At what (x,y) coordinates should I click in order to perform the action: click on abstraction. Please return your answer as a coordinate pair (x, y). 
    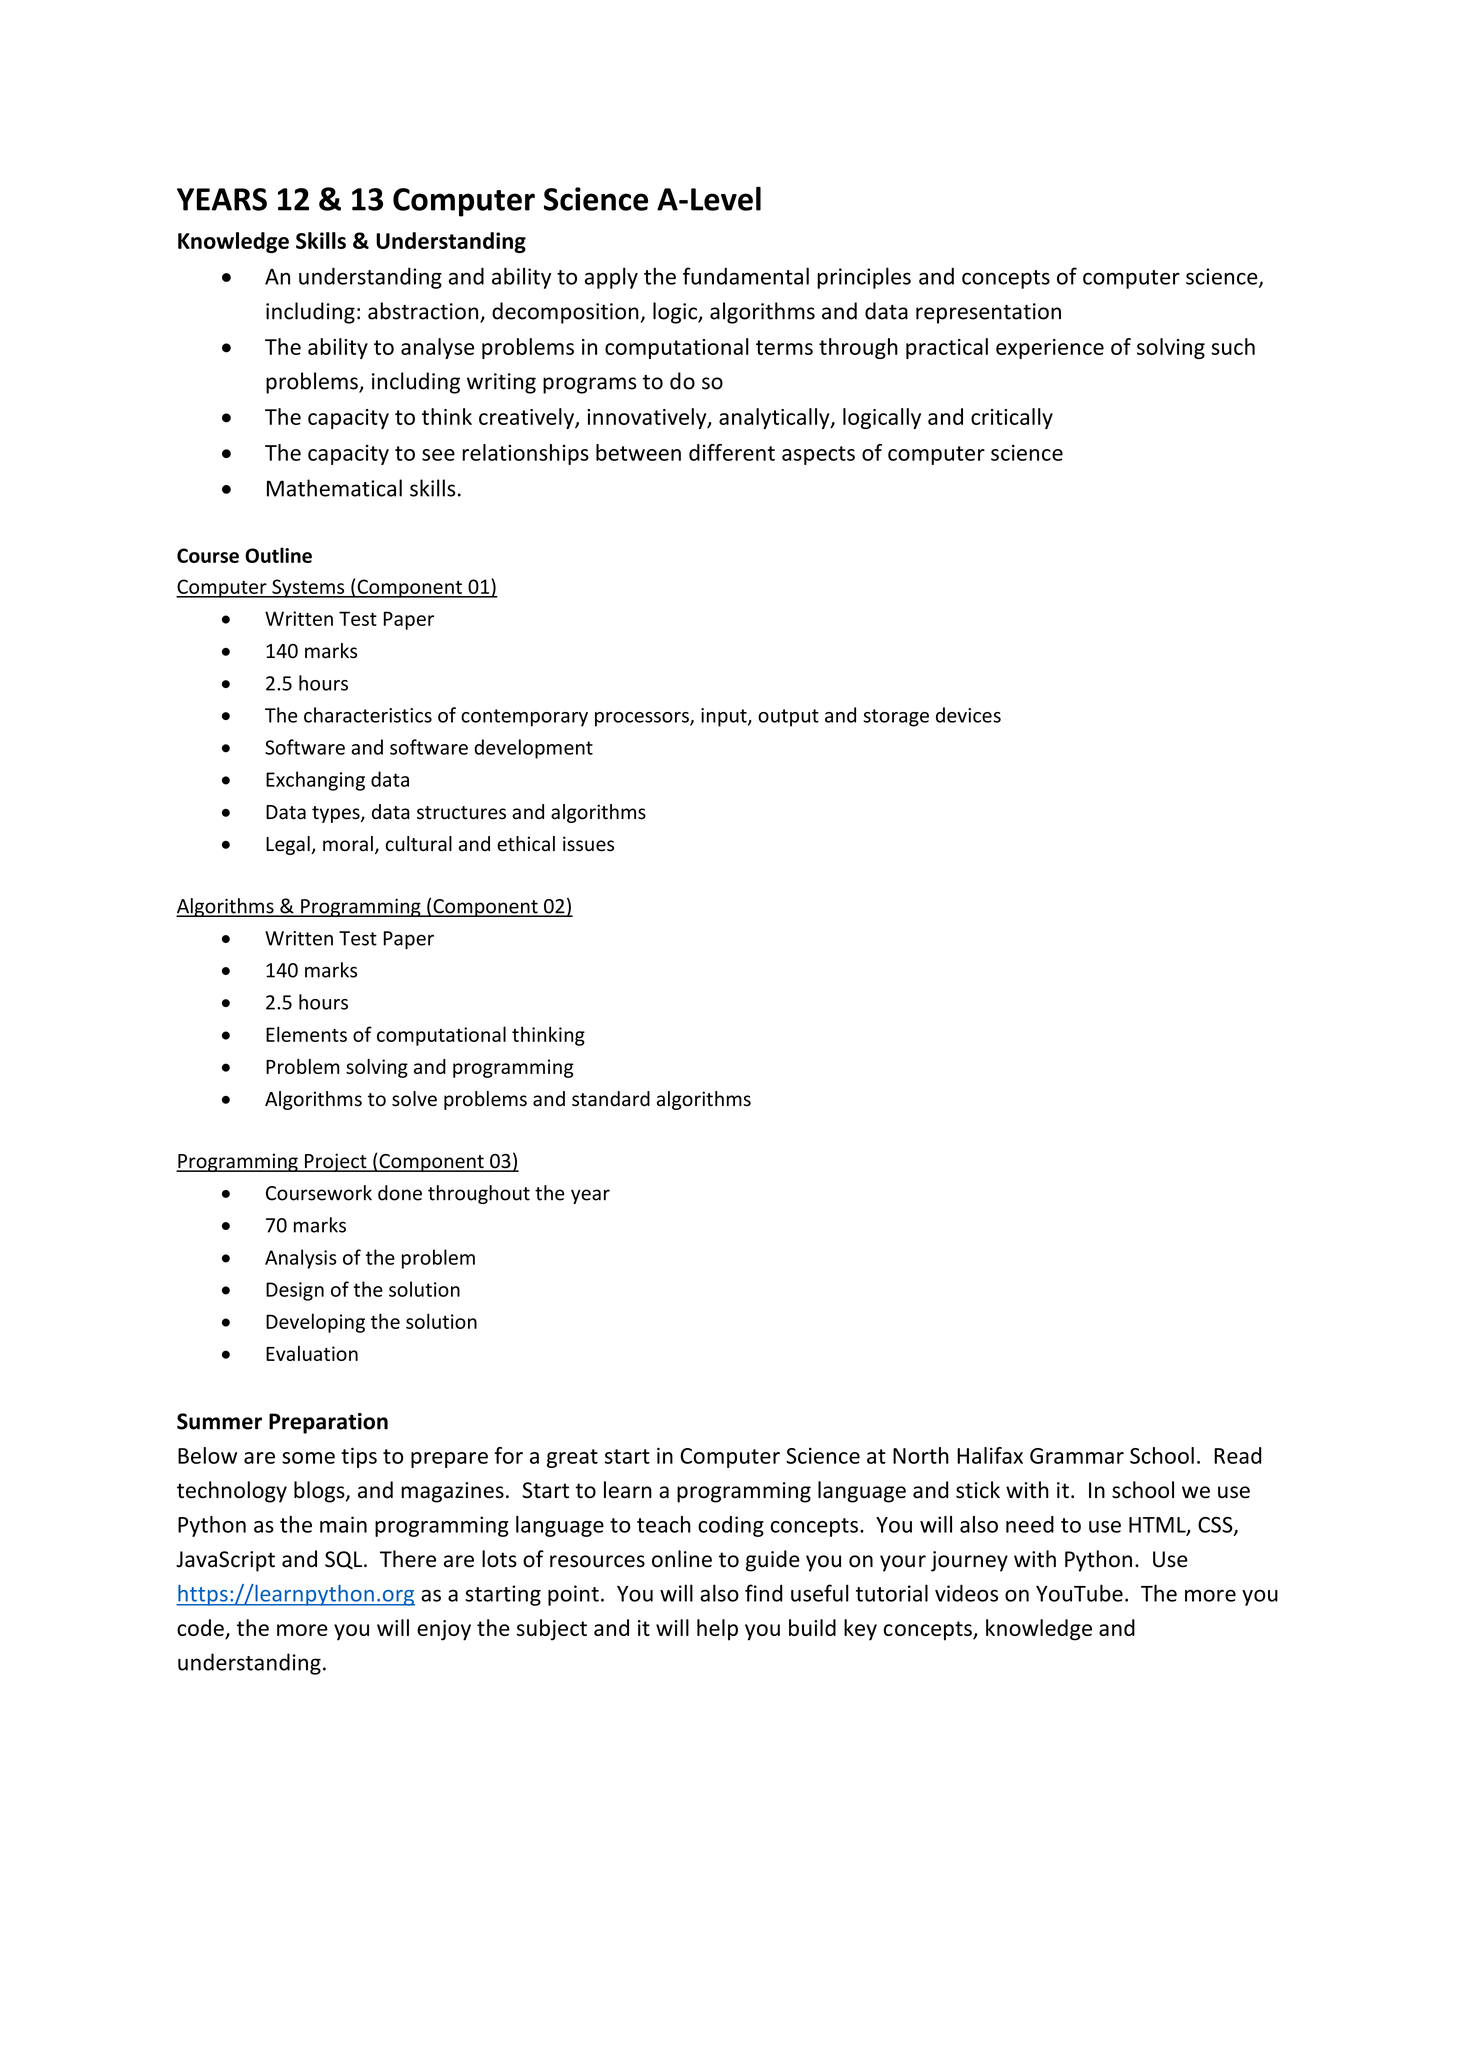
    Looking at the image, I should click on (423, 311).
